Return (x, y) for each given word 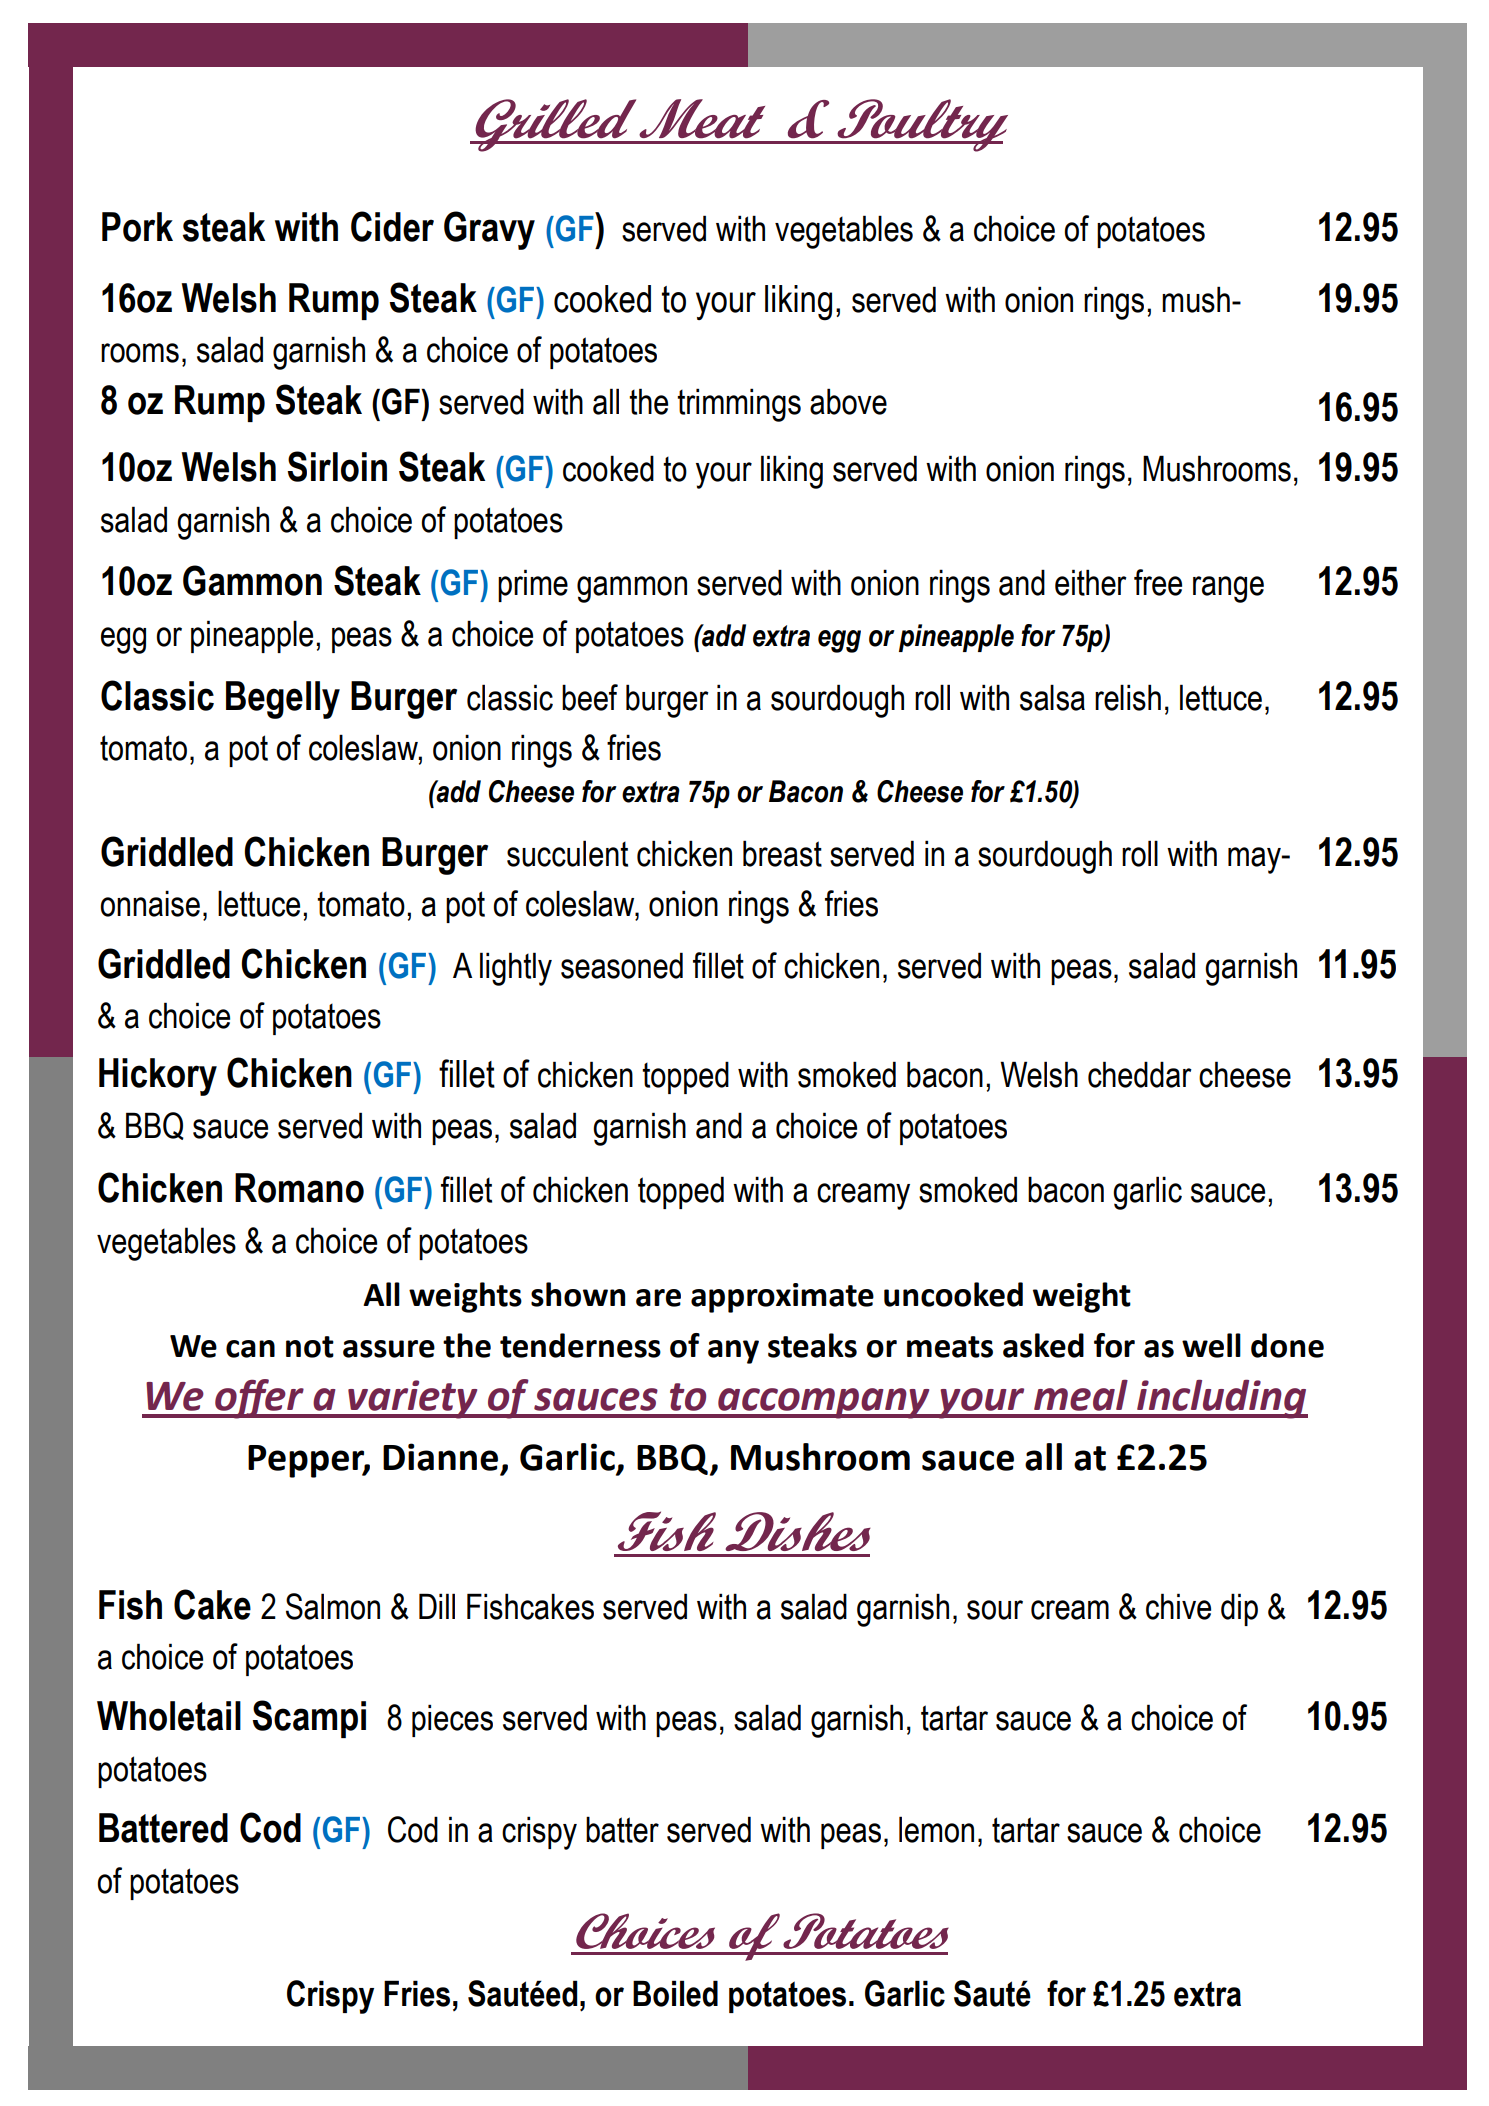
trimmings (739, 405)
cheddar (1140, 1074)
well (1211, 1345)
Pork (137, 227)
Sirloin (337, 466)
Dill (437, 1606)
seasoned (622, 965)
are (658, 1298)
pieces (452, 1720)
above (848, 401)
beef (590, 697)
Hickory (158, 1077)
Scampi (309, 1719)
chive (1178, 1606)
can (250, 1349)
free (1158, 582)
